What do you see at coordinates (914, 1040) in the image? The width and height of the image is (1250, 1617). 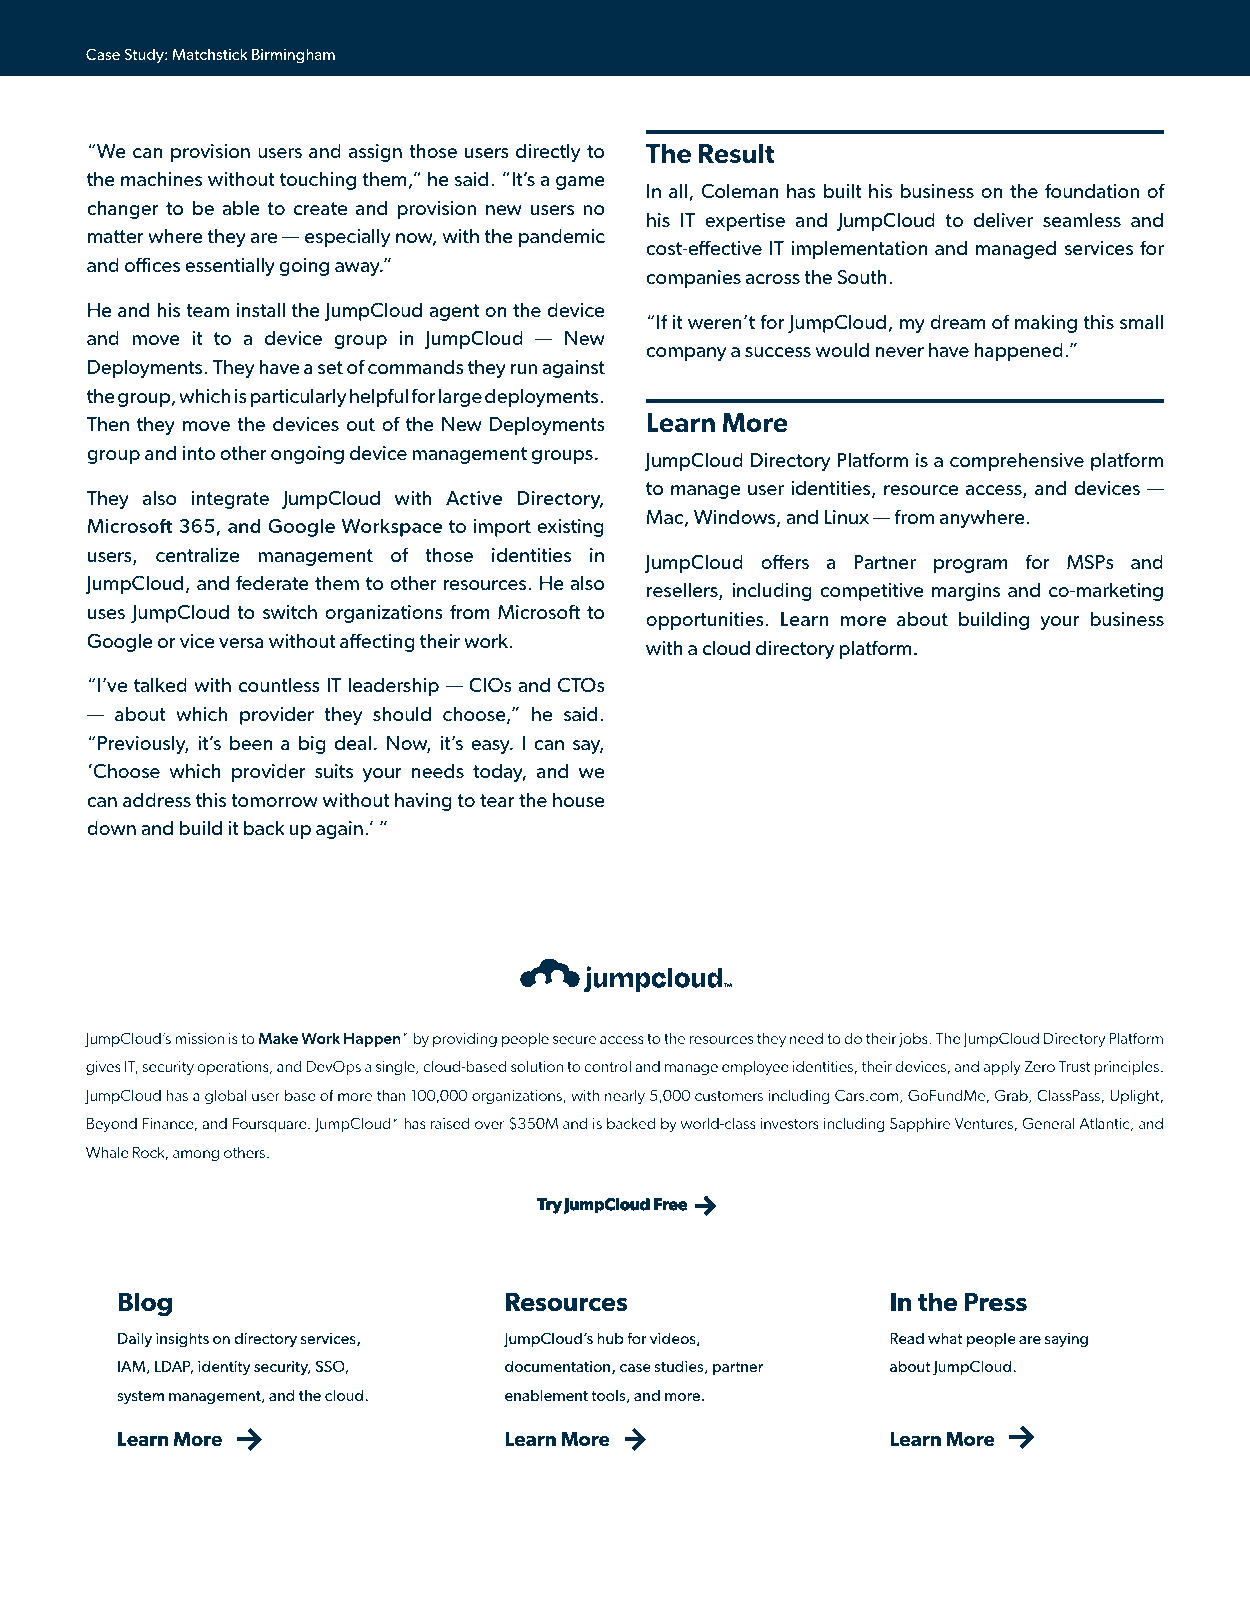 I see `jobs` at bounding box center [914, 1040].
